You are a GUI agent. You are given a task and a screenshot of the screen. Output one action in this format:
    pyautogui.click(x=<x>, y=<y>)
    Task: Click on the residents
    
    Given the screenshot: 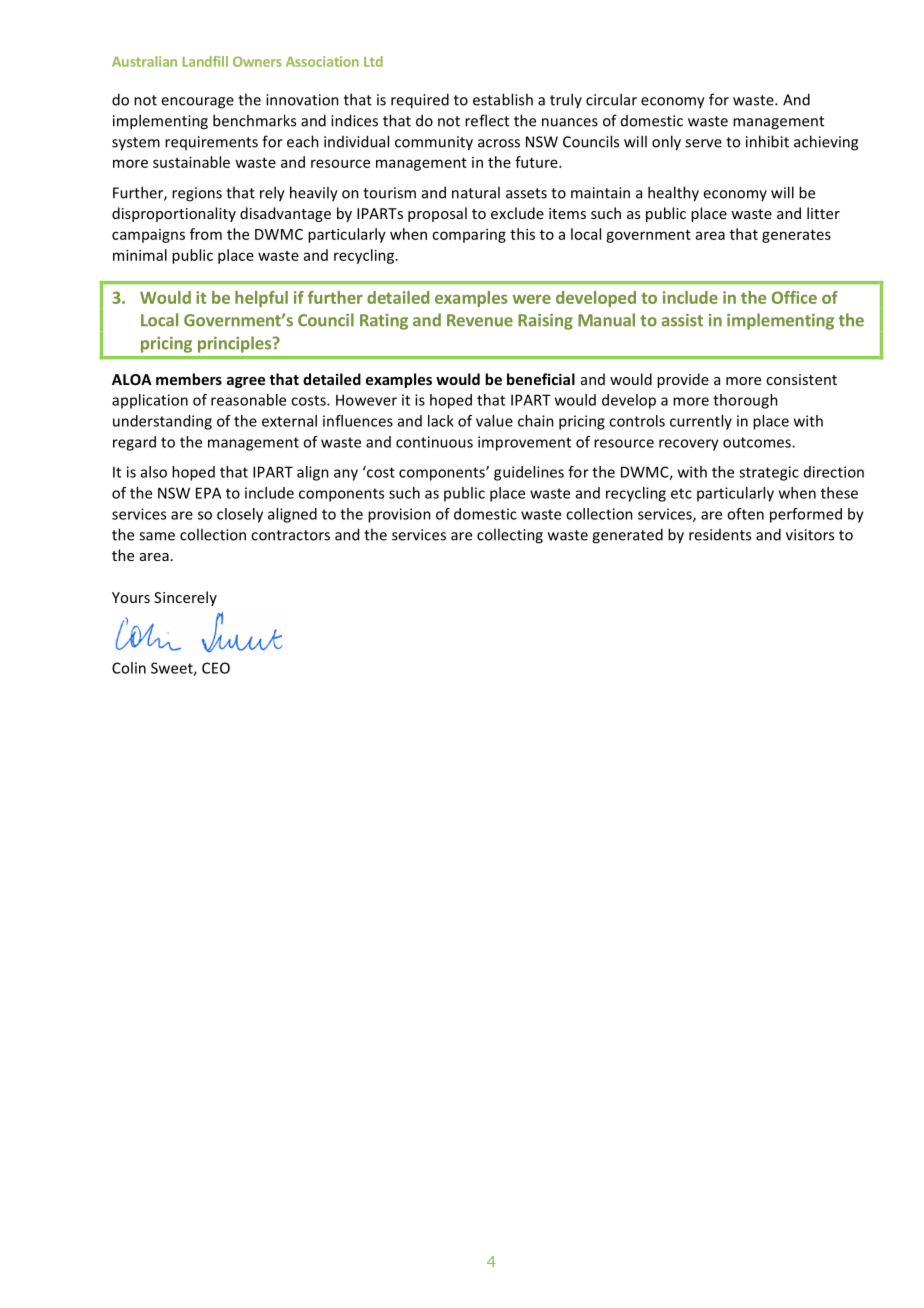 What is the action you would take?
    pyautogui.click(x=720, y=535)
